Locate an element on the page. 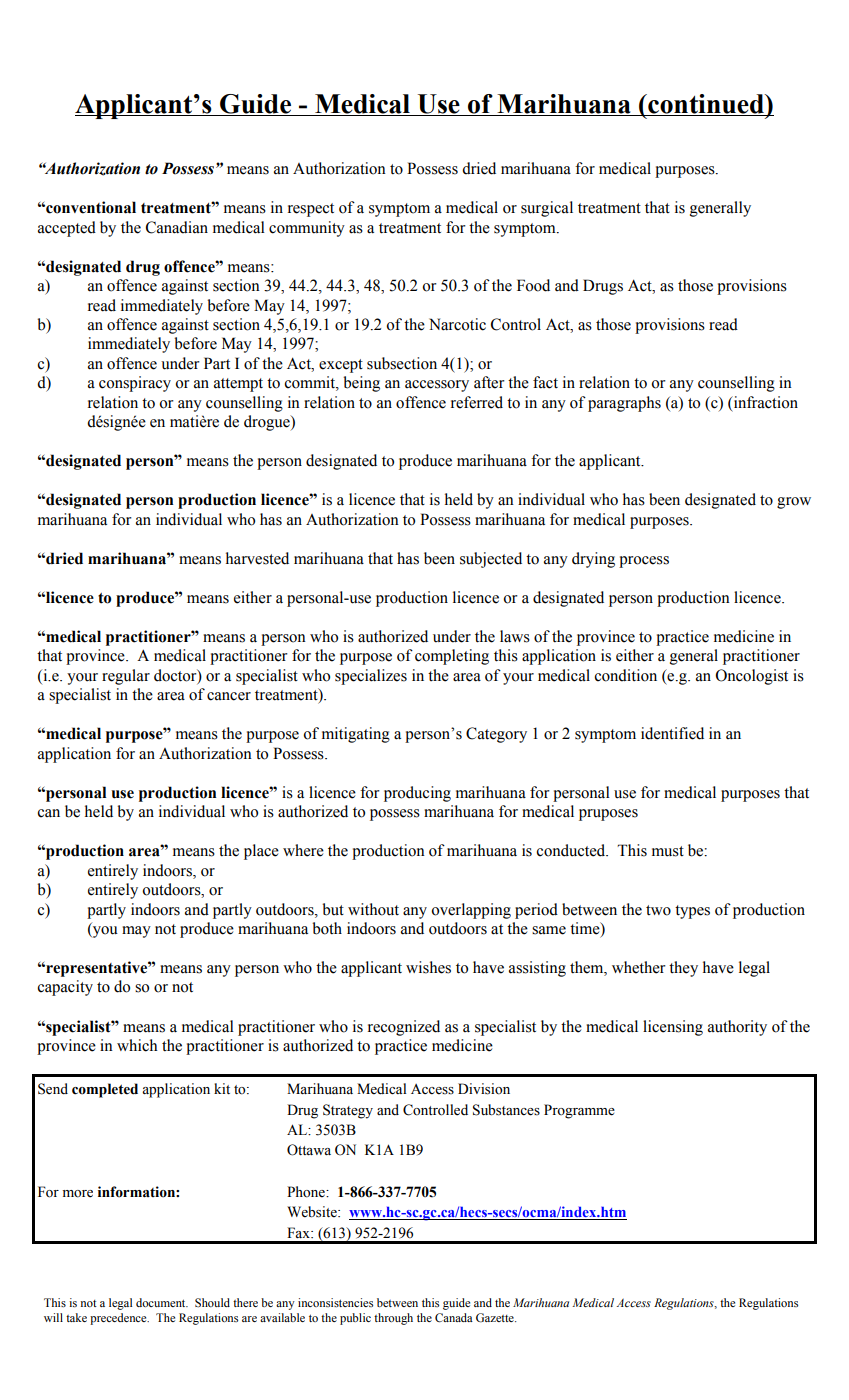 Image resolution: width=849 pixels, height=1400 pixels. Canadian is located at coordinates (177, 227).
